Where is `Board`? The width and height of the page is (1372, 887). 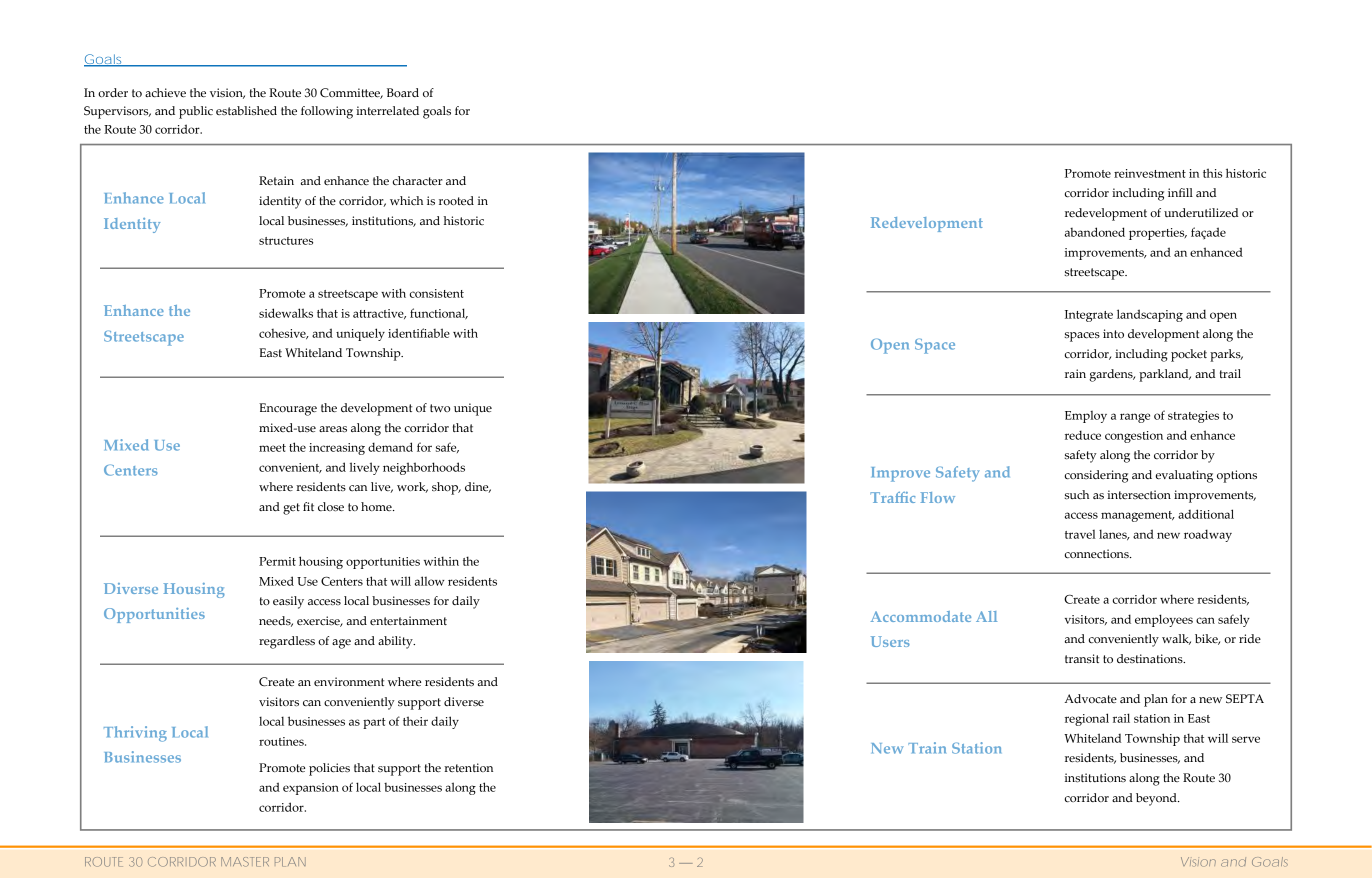
Board is located at coordinates (403, 92).
